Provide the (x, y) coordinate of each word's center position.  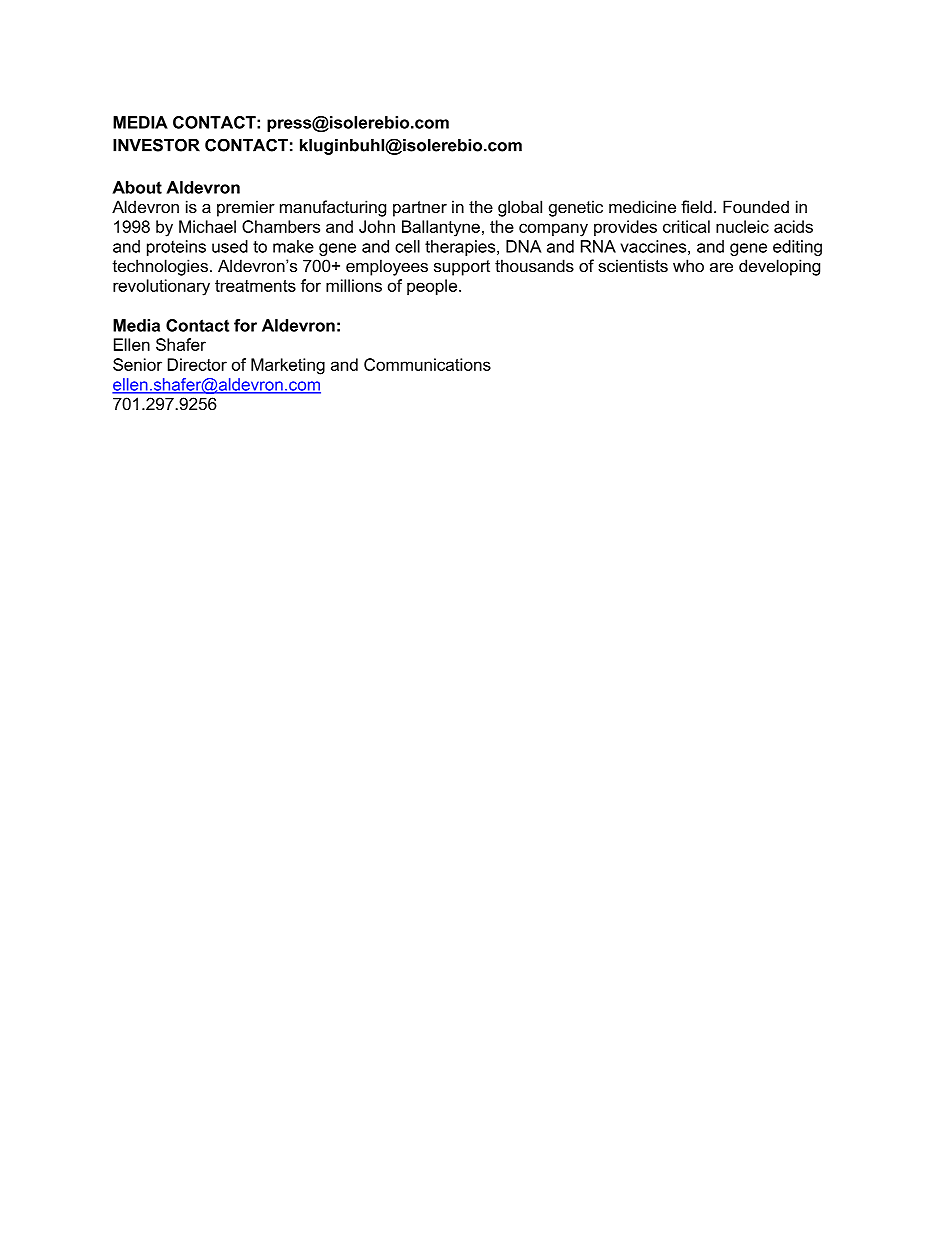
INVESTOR (156, 145)
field (696, 206)
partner (420, 209)
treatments (255, 286)
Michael (207, 226)
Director (197, 364)
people (432, 287)
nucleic (742, 226)
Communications (427, 364)
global (520, 208)
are (721, 267)
